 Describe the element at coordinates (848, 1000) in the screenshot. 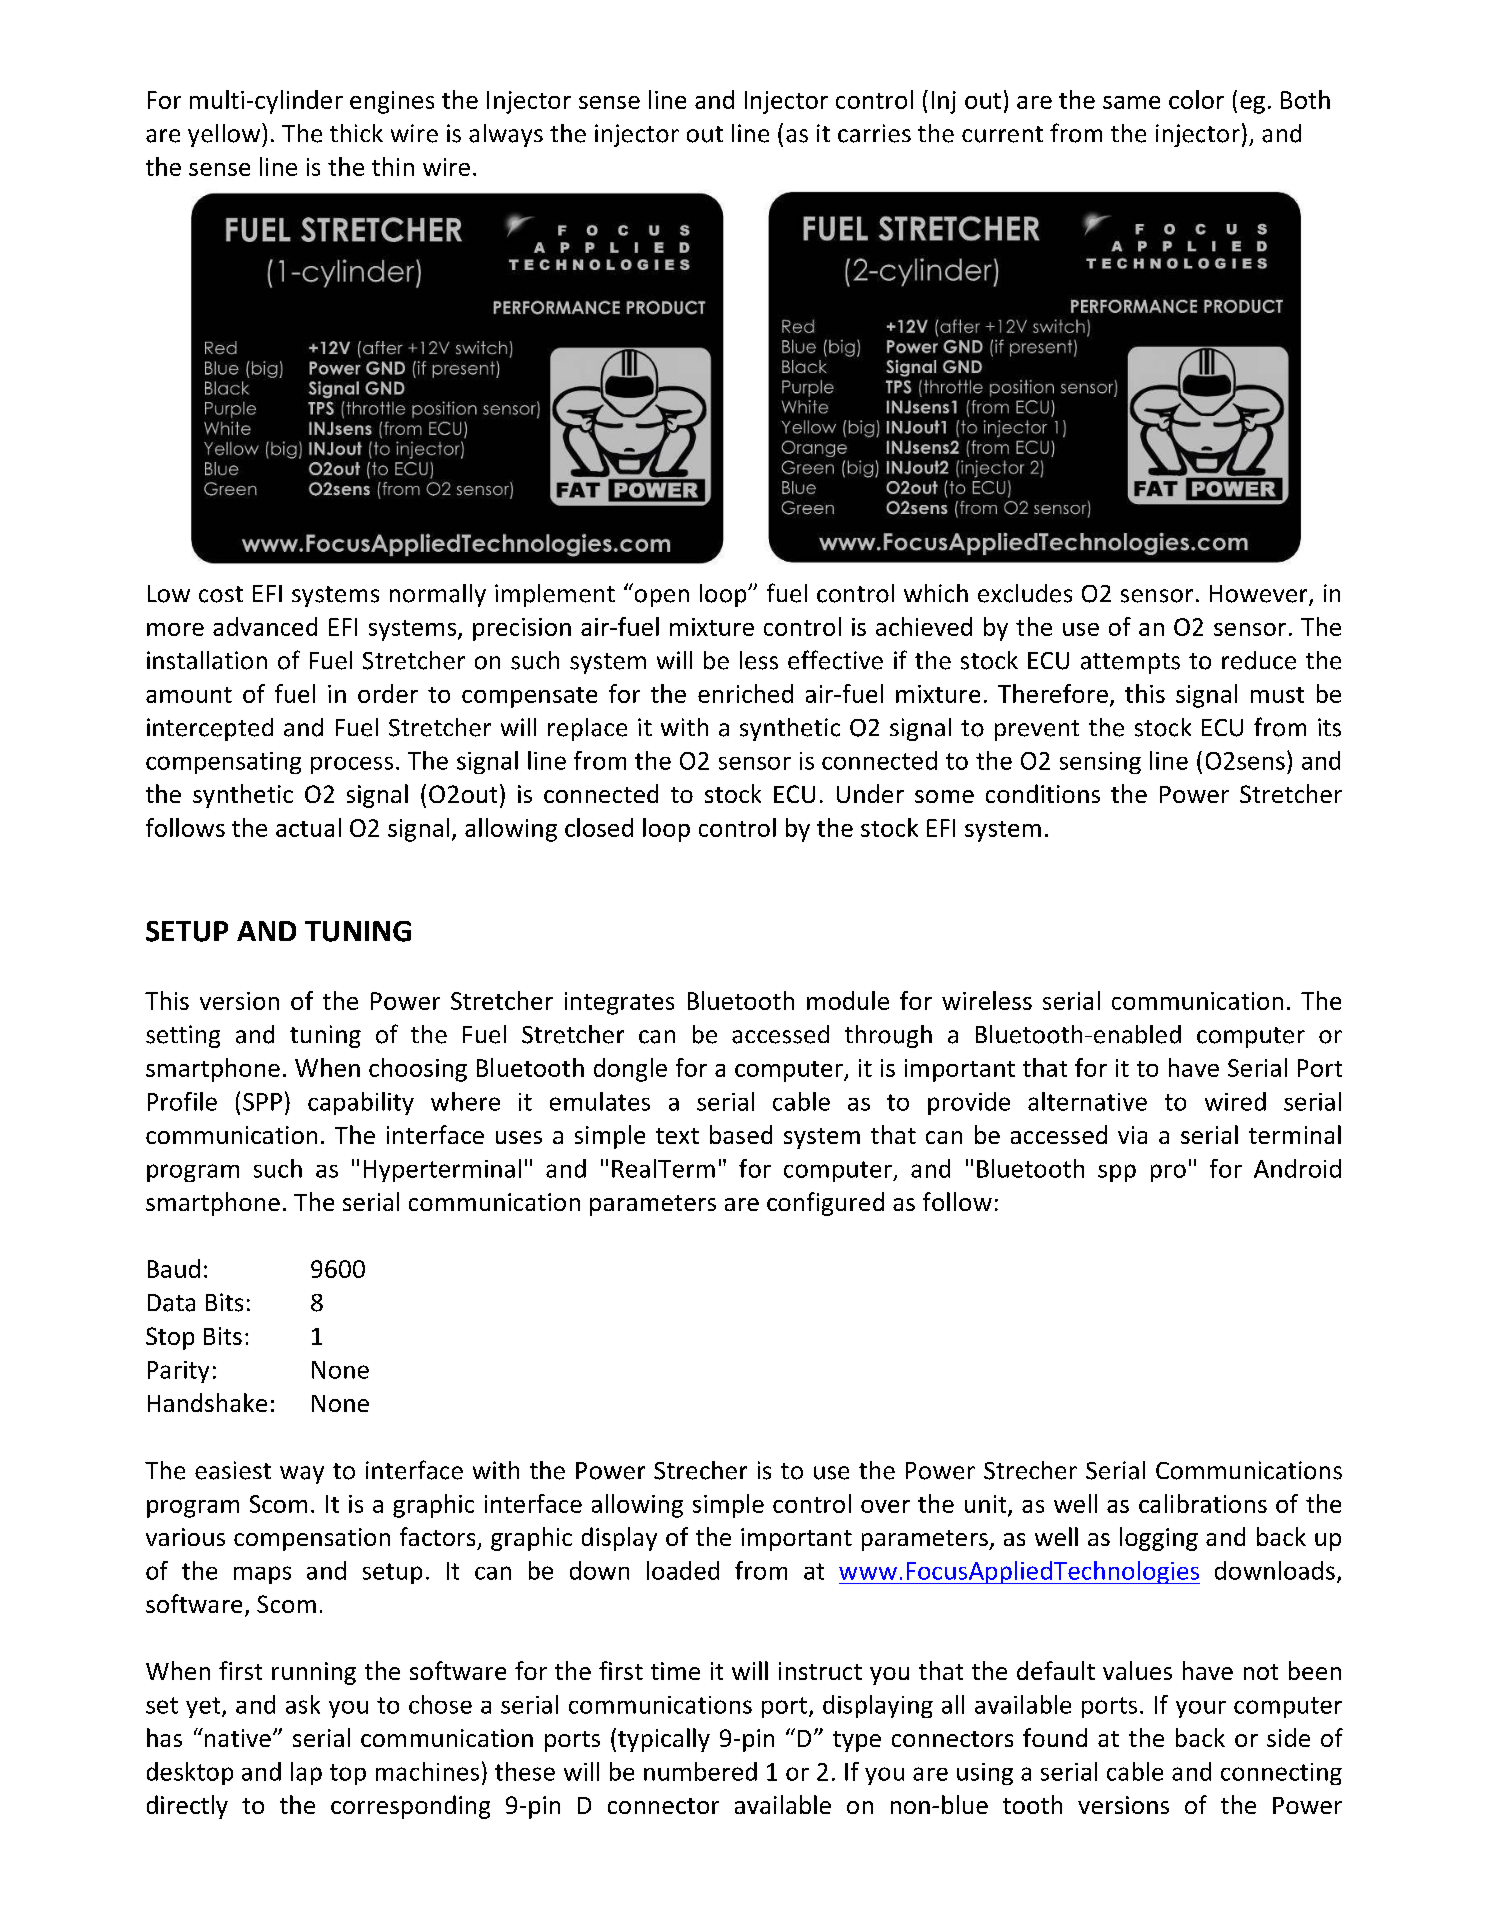

I see `module` at that location.
